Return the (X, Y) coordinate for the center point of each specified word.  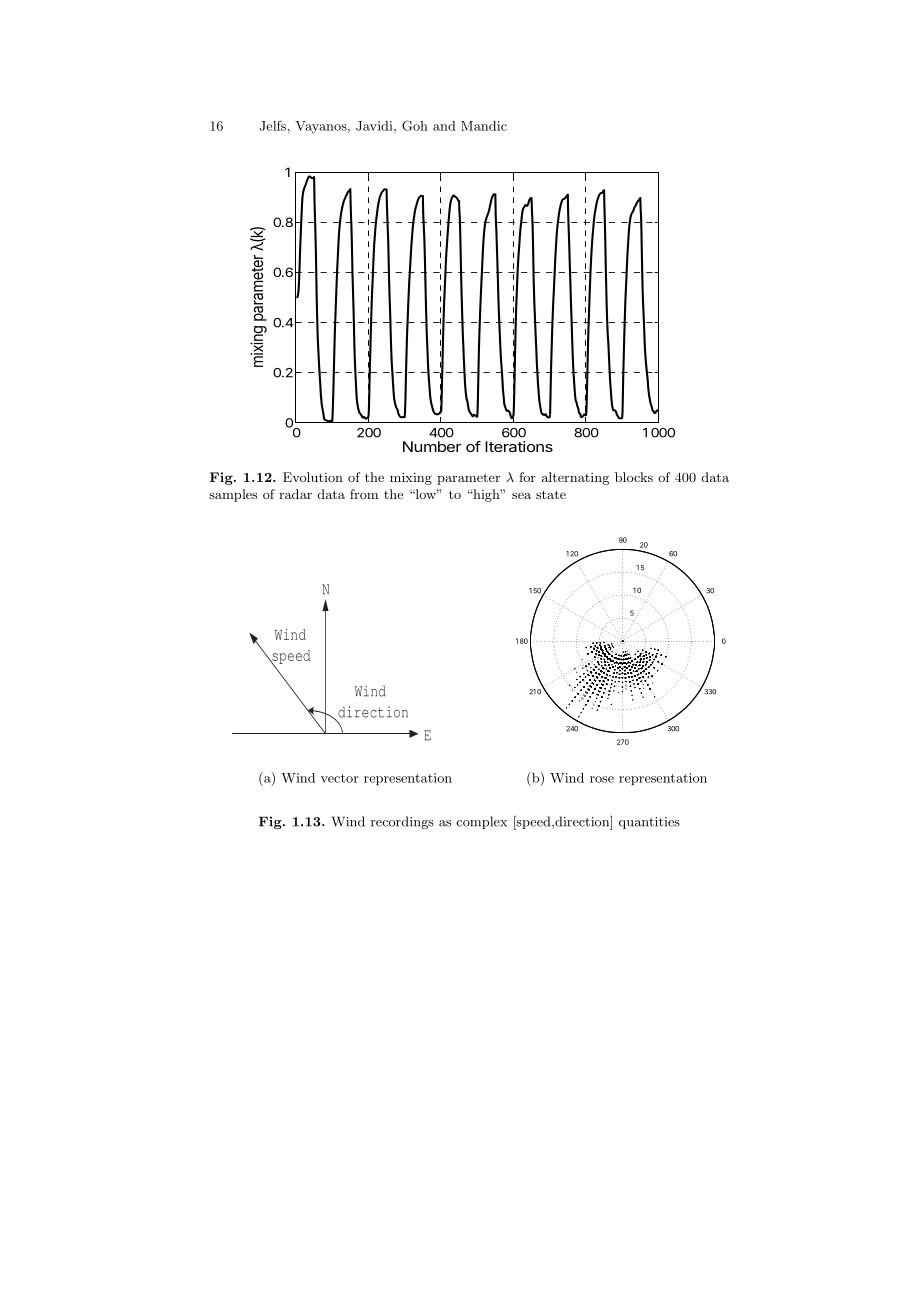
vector (340, 778)
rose (602, 779)
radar (295, 494)
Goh (415, 125)
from (364, 494)
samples (233, 495)
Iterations (519, 446)
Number (432, 446)
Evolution (313, 477)
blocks (634, 477)
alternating (575, 478)
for (527, 477)
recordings (402, 822)
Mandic (484, 126)
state (551, 494)
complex (481, 822)
